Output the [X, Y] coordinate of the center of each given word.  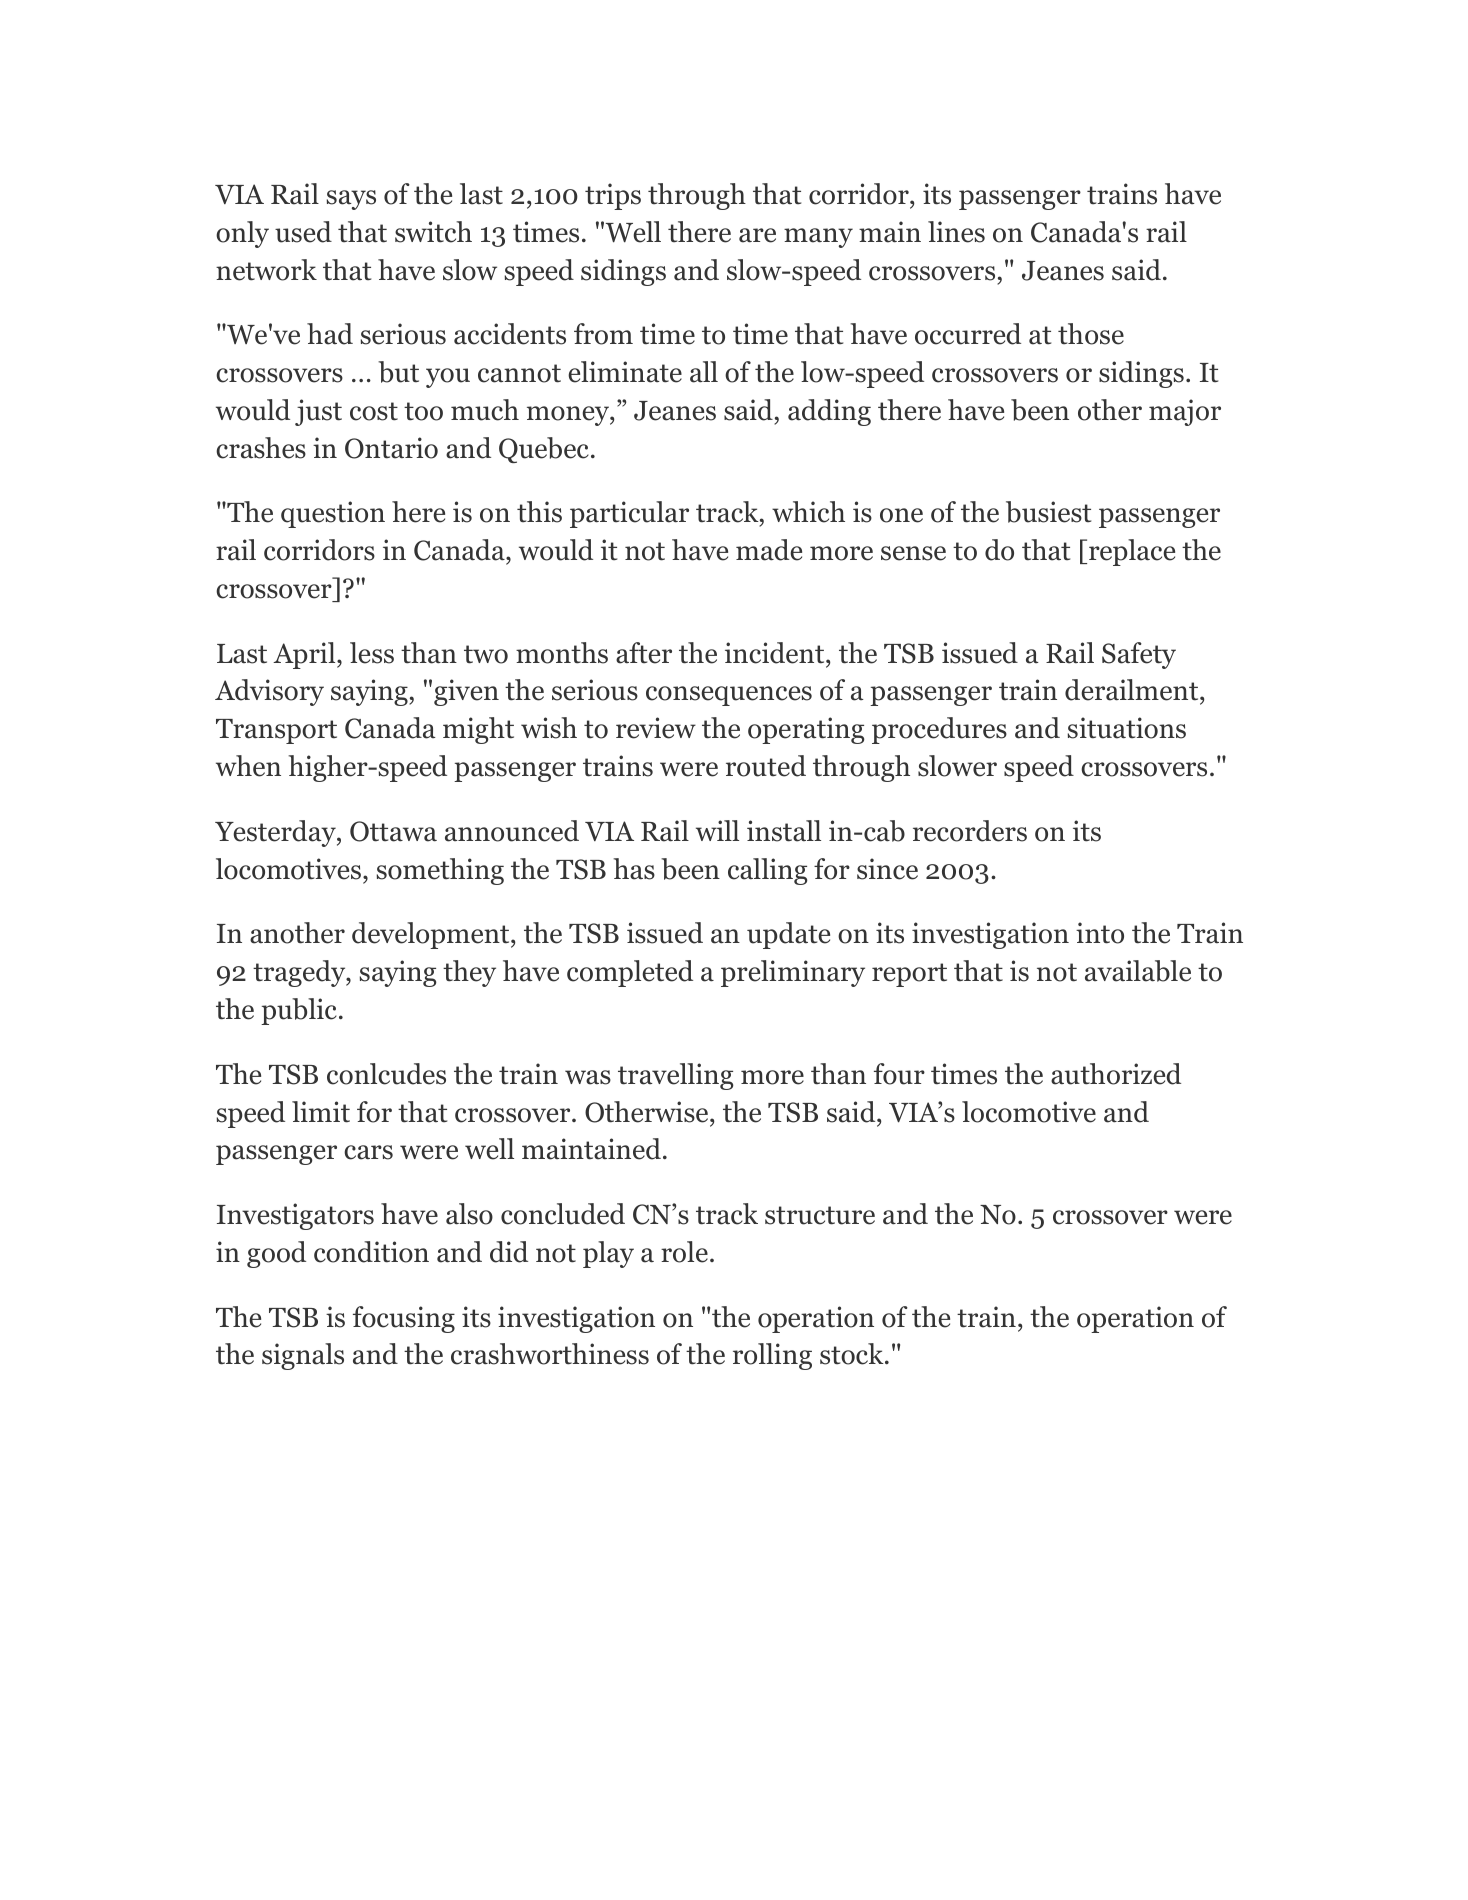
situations [1127, 728]
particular [629, 514]
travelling [675, 1076]
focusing [404, 1319]
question [333, 514]
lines [956, 232]
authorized [1116, 1074]
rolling [772, 1356]
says [351, 200]
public [299, 1011]
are [757, 235]
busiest [1048, 512]
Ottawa [393, 831]
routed [766, 766]
